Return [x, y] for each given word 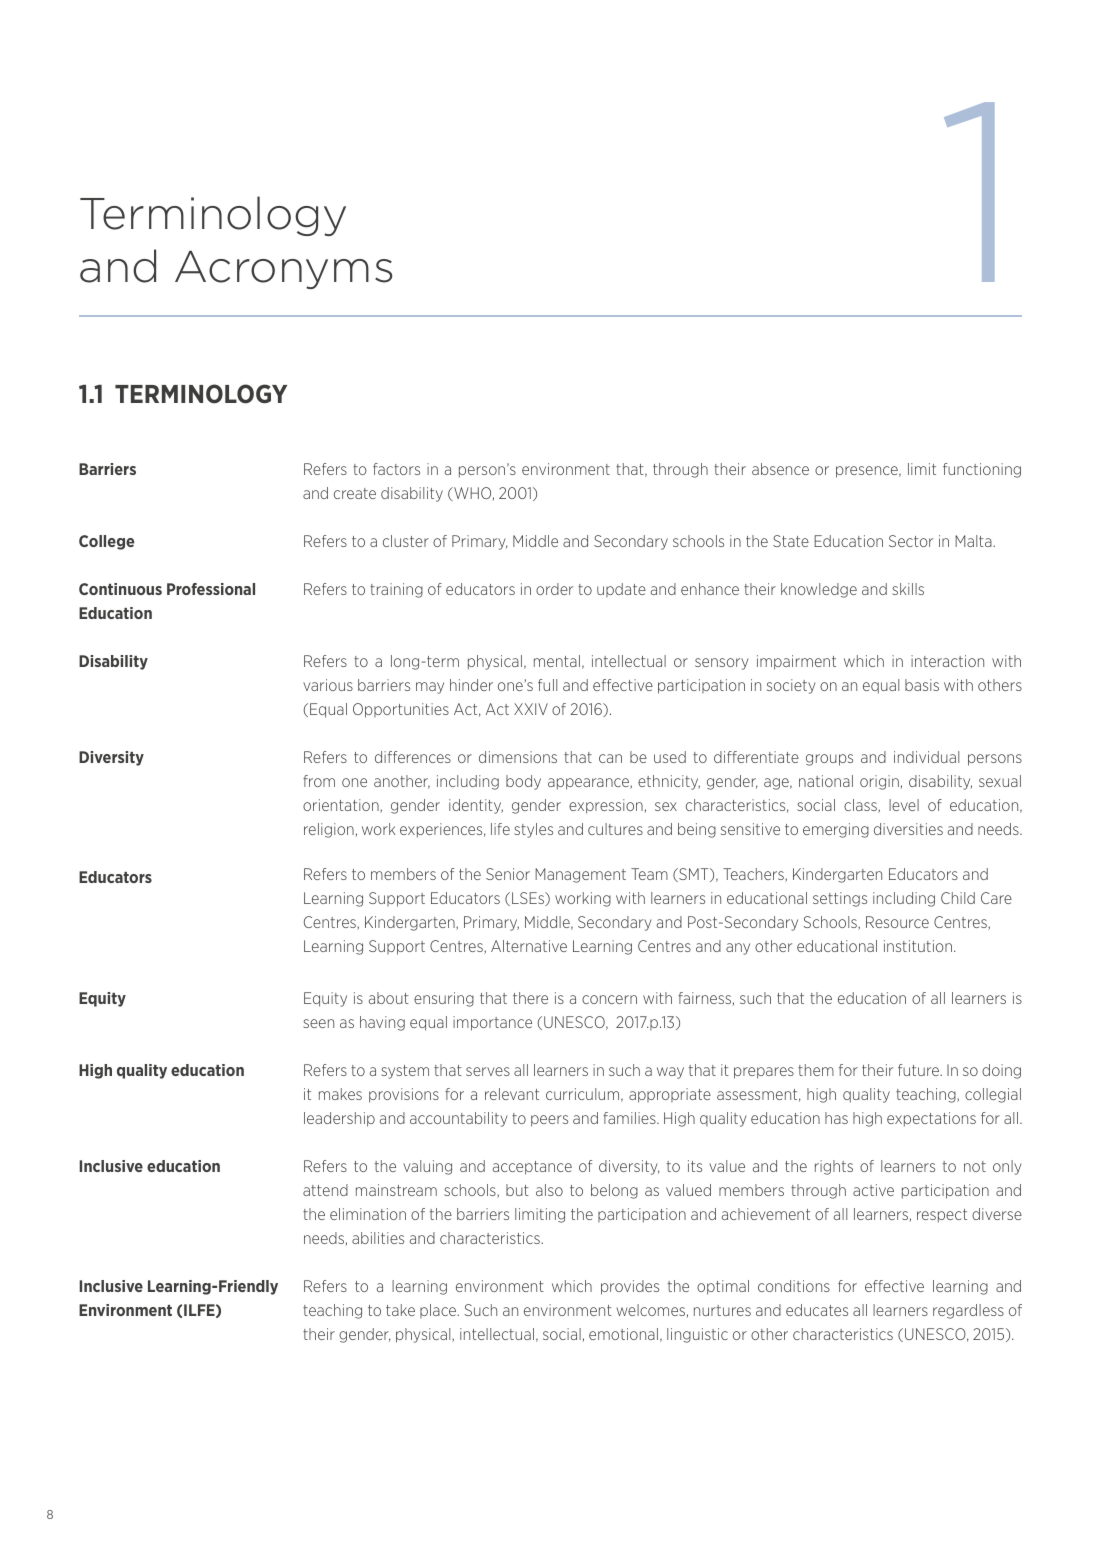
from [319, 781]
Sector [911, 541]
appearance [589, 784]
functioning [982, 470]
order [554, 589]
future [920, 1070]
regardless [968, 1311]
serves [488, 1071]
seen [318, 1023]
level [904, 805]
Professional [211, 589]
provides [630, 1287]
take [400, 1310]
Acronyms [283, 269]
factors [396, 469]
